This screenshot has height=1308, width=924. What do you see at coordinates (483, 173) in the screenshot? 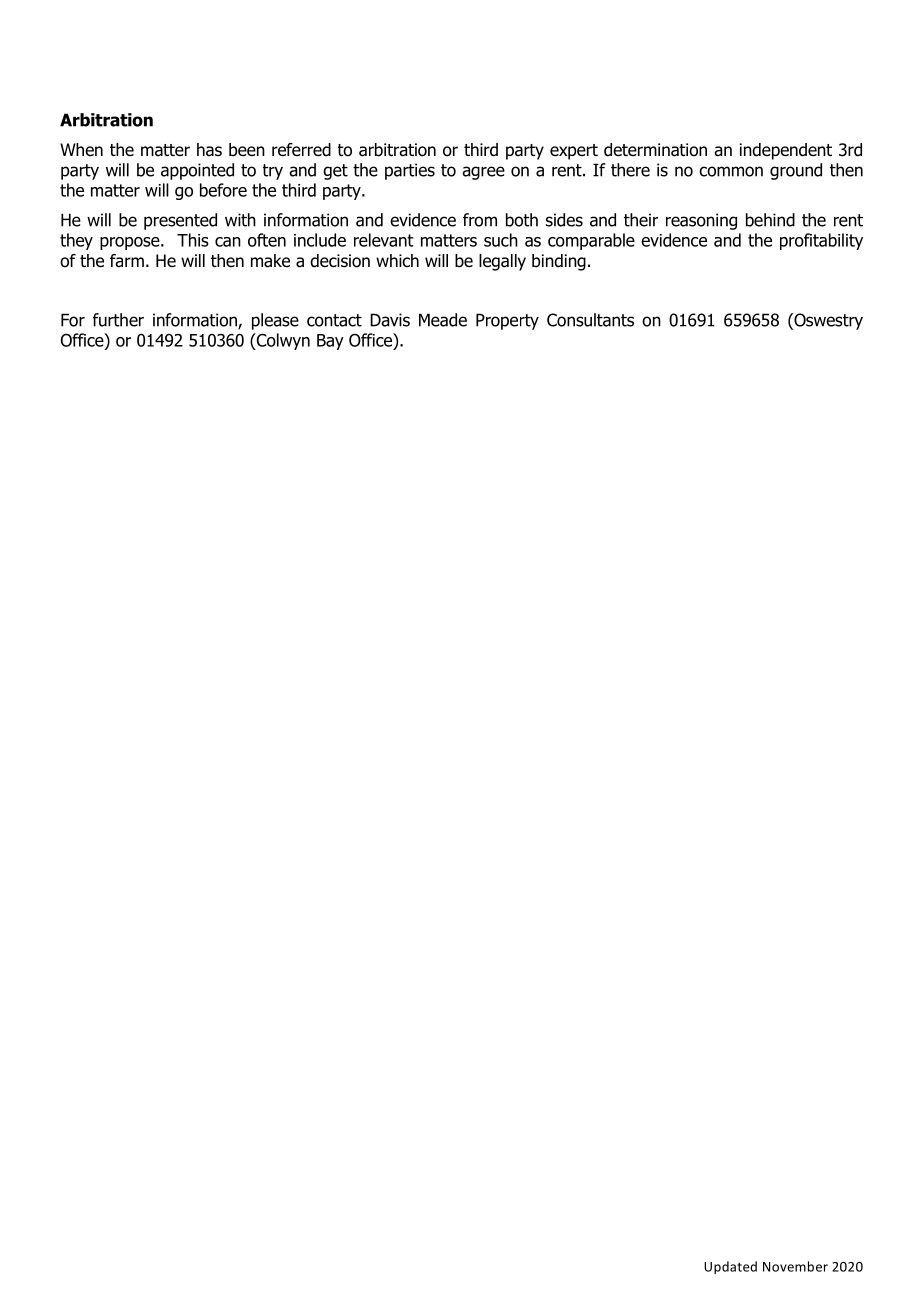
I see `agree` at bounding box center [483, 173].
